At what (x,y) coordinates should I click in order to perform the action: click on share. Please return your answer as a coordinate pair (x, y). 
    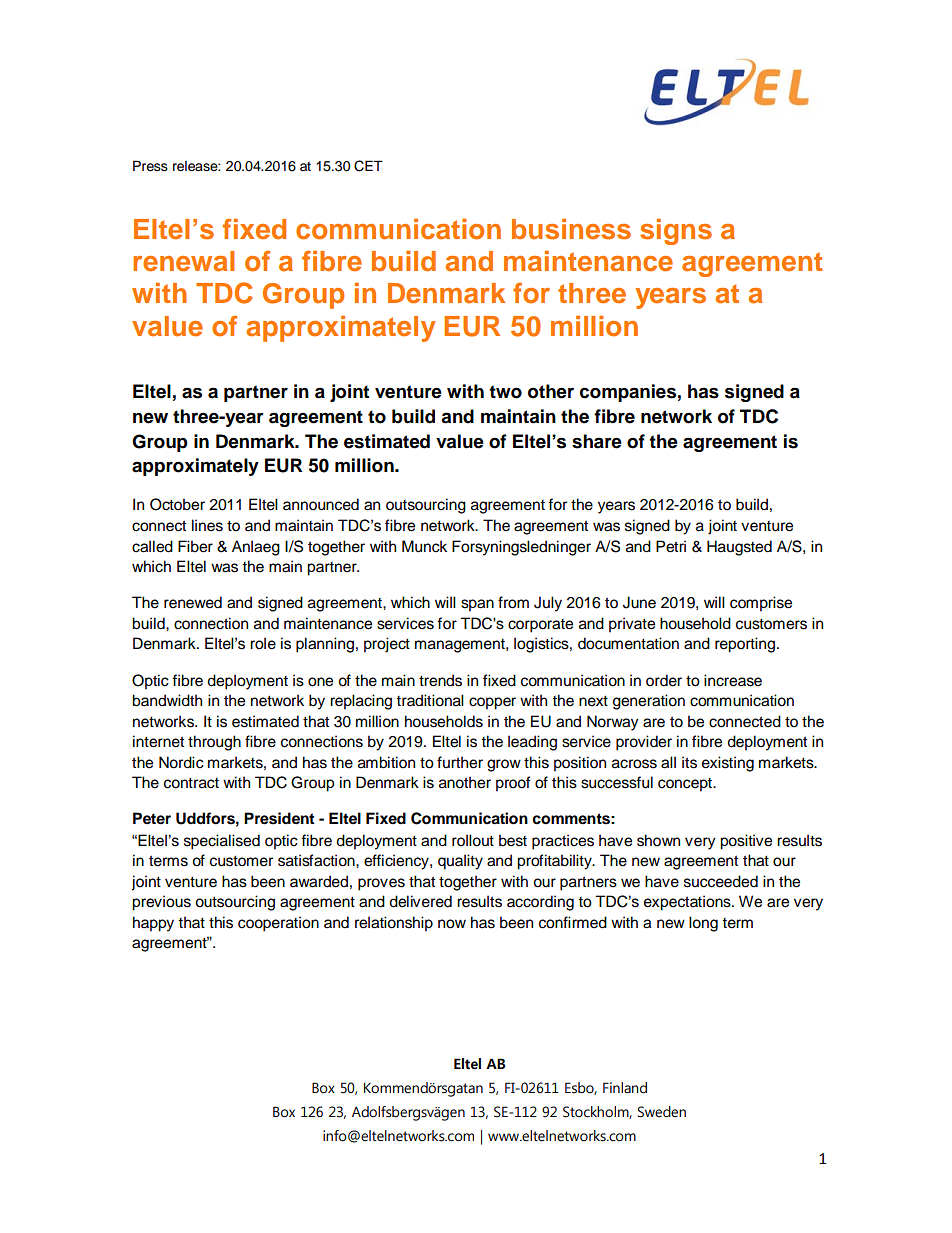
    Looking at the image, I should click on (597, 441).
